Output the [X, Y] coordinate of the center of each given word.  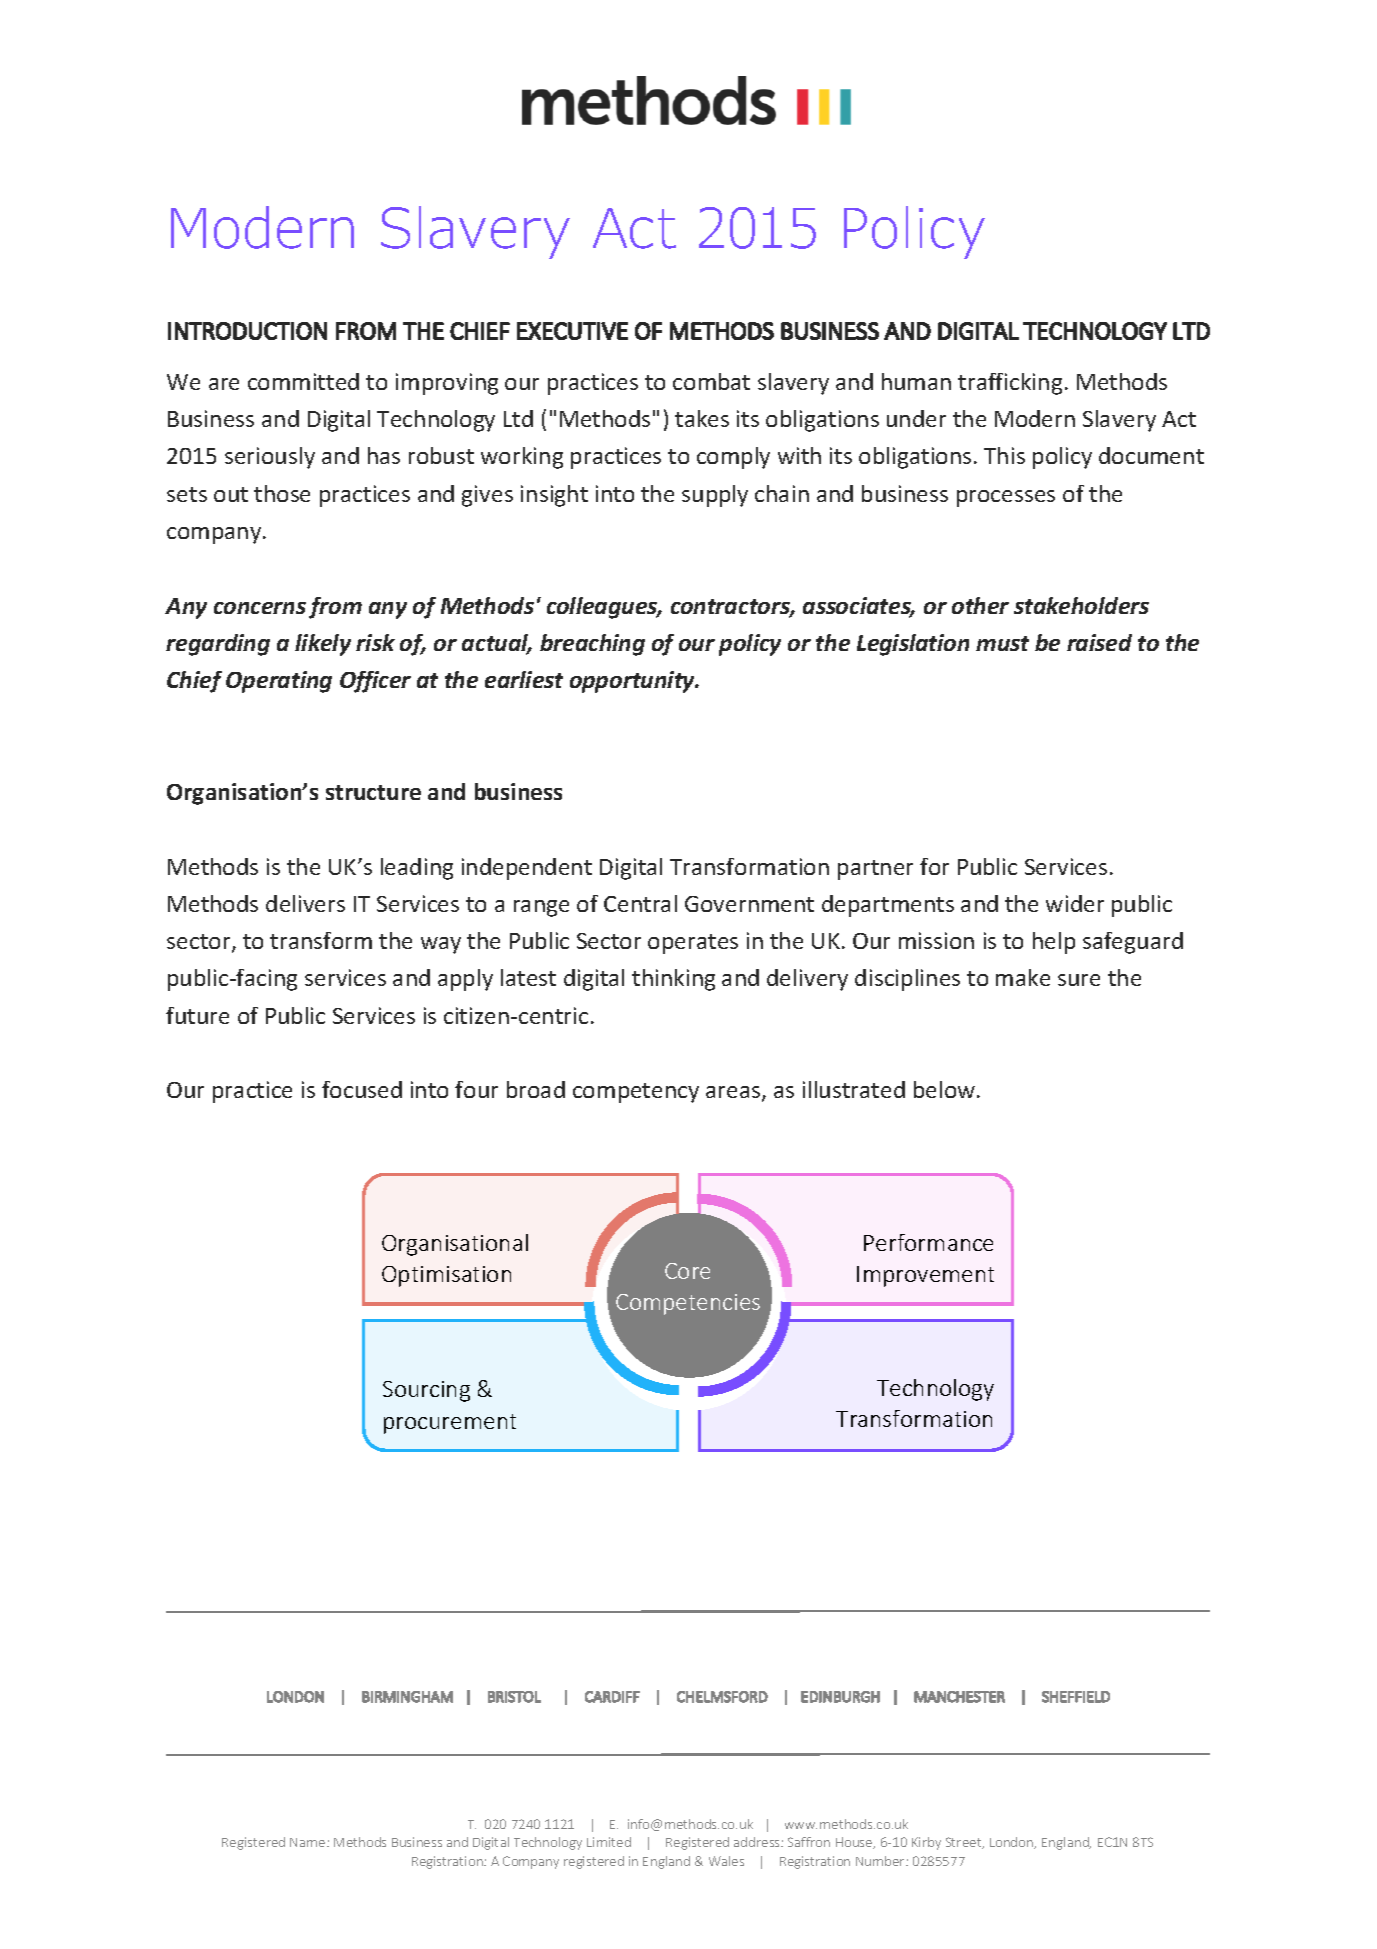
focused [362, 1089]
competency [636, 1093]
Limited [609, 1842]
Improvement [925, 1276]
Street [965, 1843]
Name [309, 1842]
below [946, 1089]
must [1002, 643]
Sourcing [426, 1391]
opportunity [634, 682]
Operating [279, 682]
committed [303, 381]
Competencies [688, 1304]
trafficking [1010, 384]
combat [711, 381]
